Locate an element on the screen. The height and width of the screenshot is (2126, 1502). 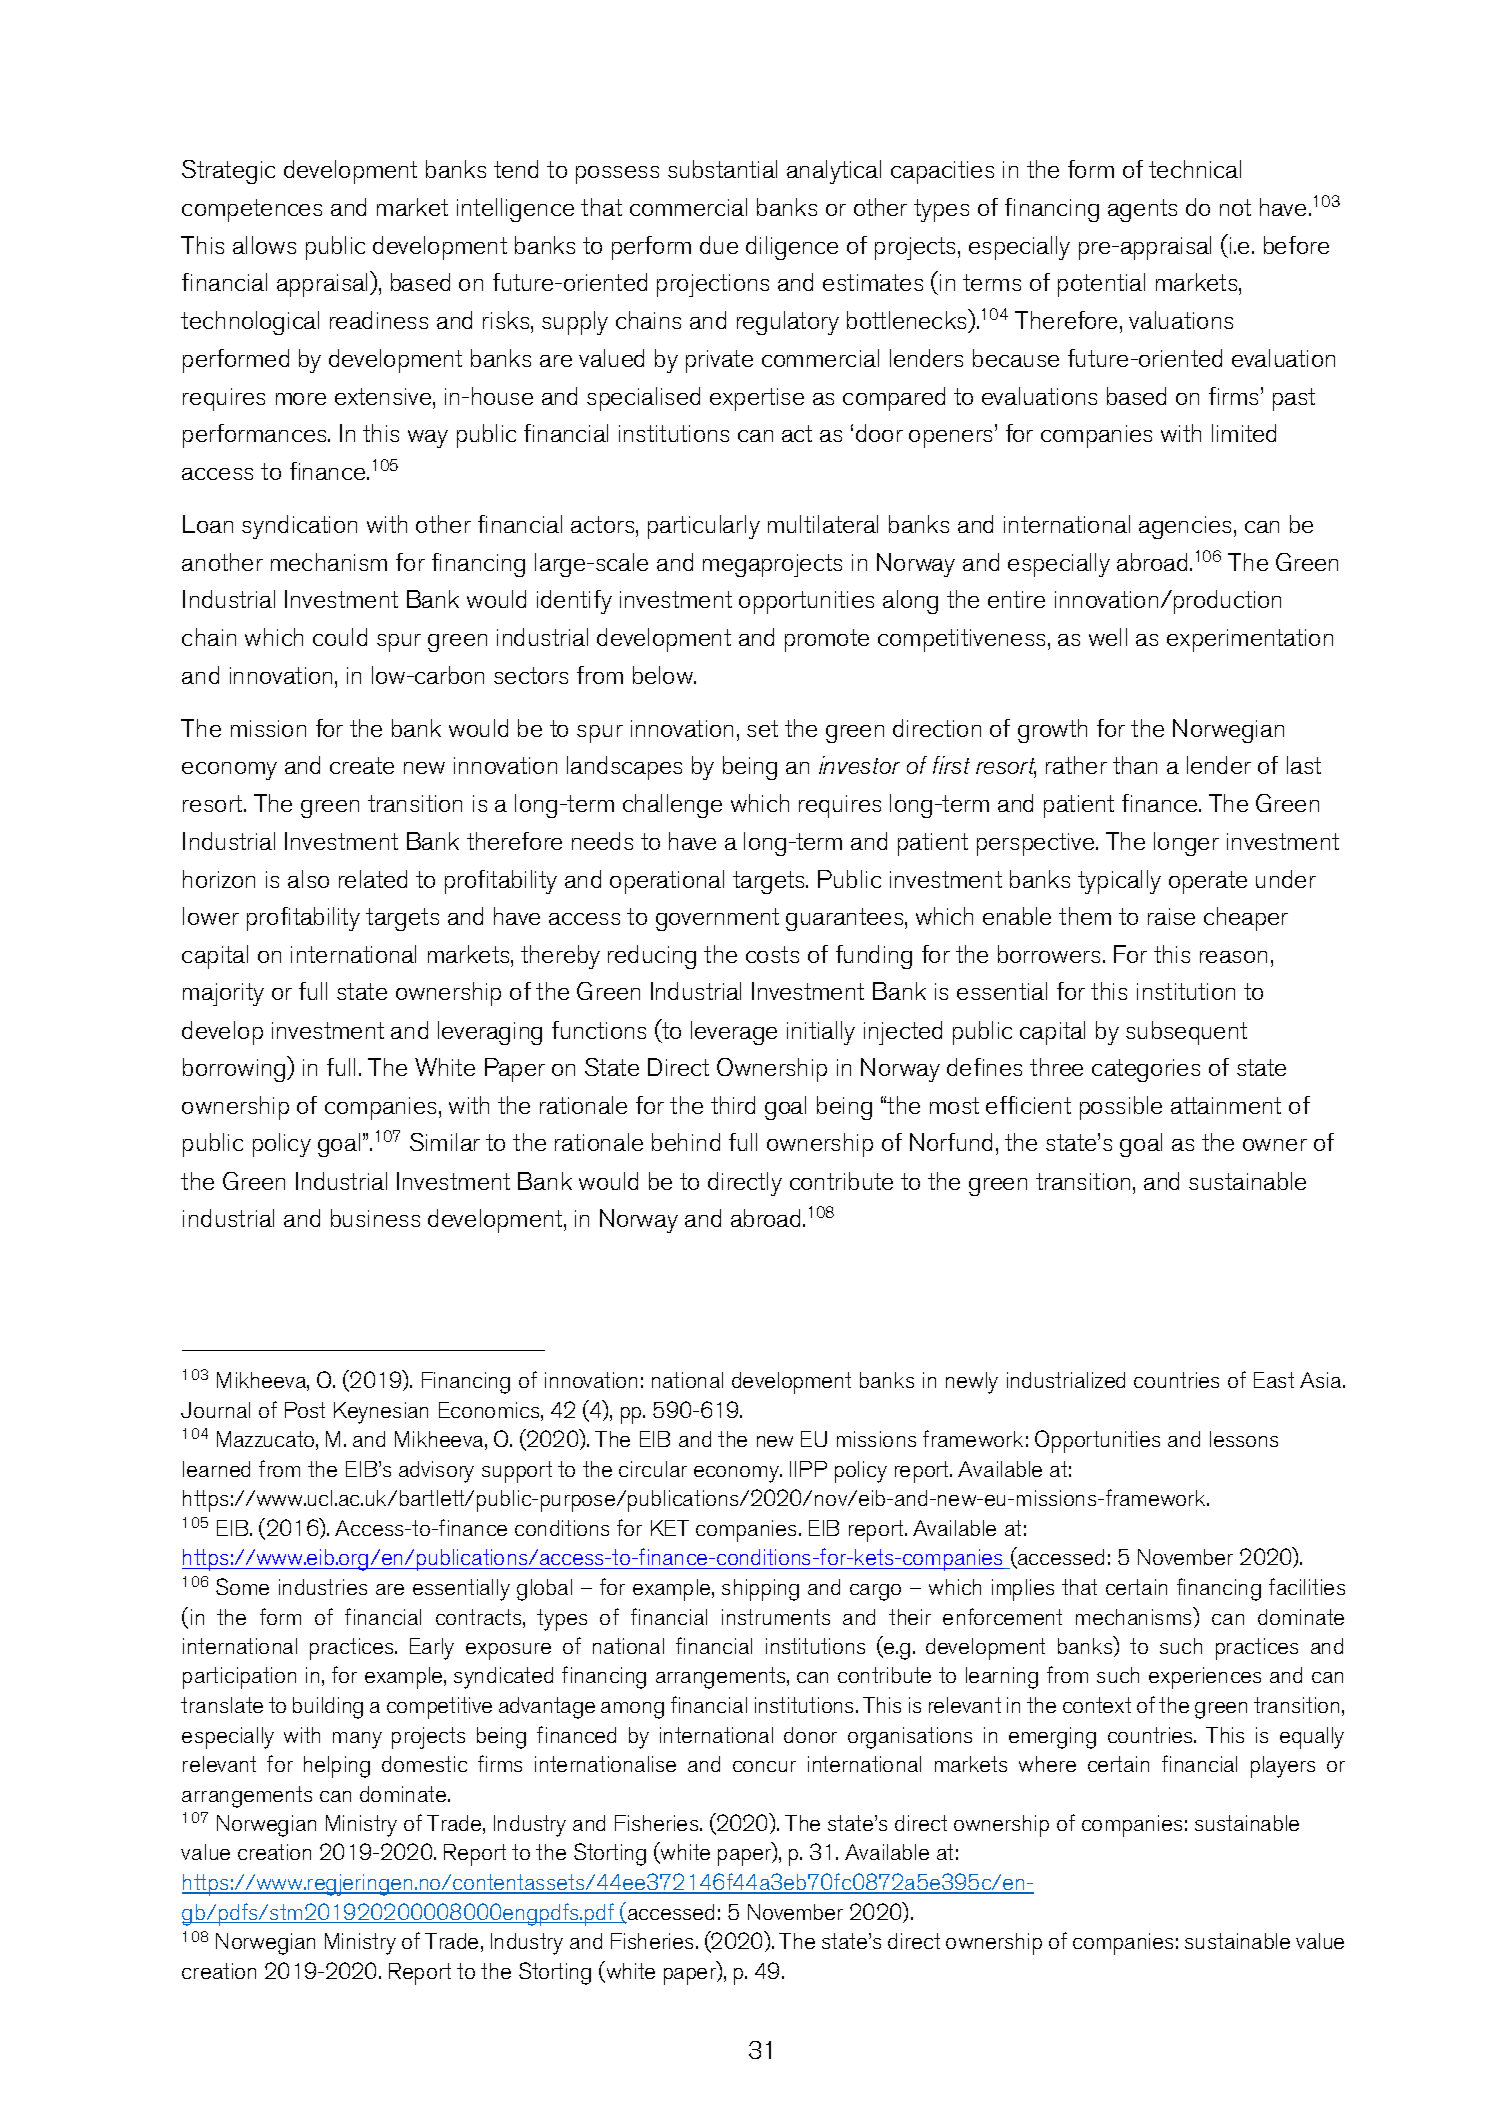
circular is located at coordinates (653, 1469).
